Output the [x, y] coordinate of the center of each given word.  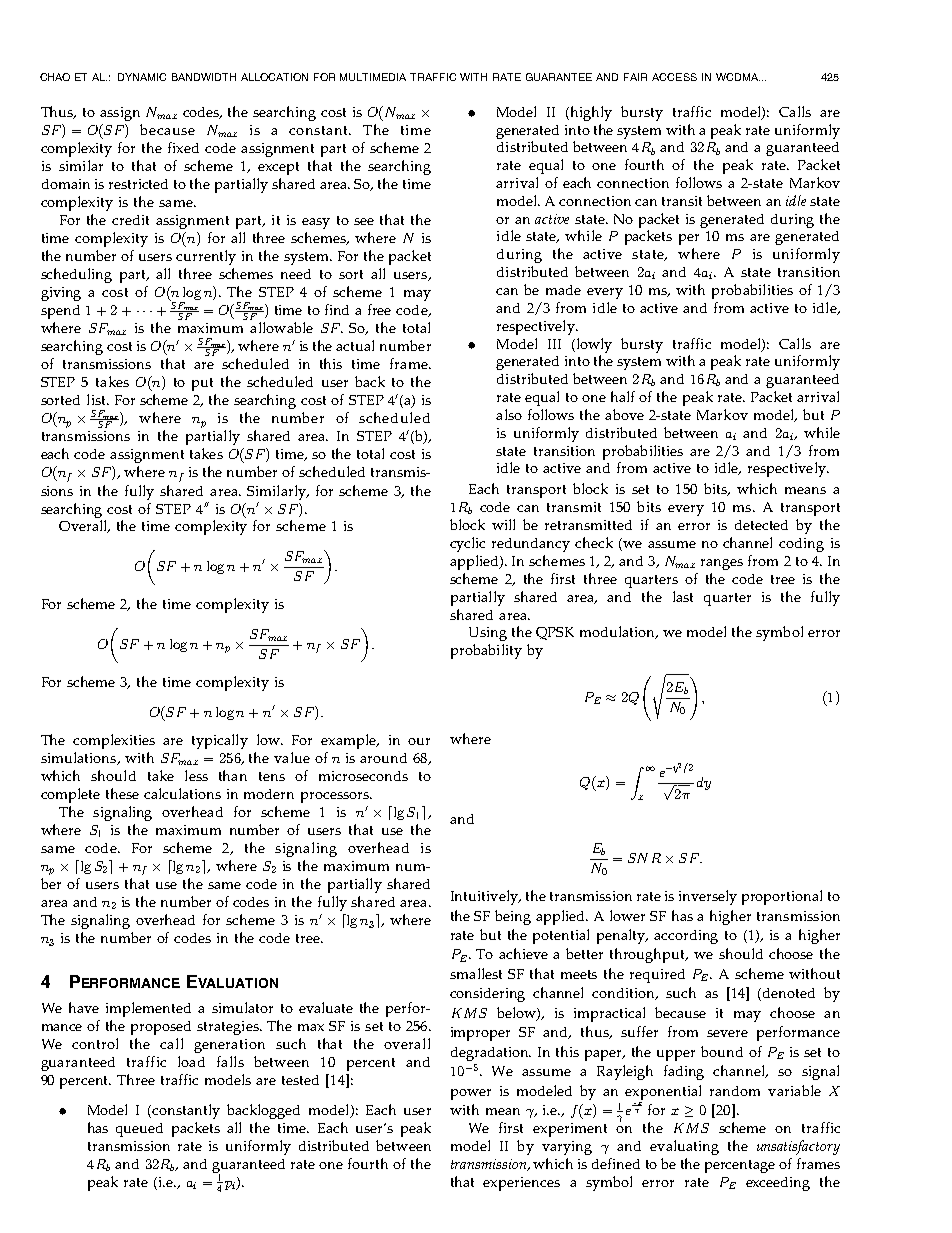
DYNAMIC [142, 77]
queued [139, 1130]
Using [488, 634]
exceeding [778, 1184]
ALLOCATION [274, 77]
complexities [114, 741]
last [683, 596]
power [471, 1094]
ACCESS [674, 77]
